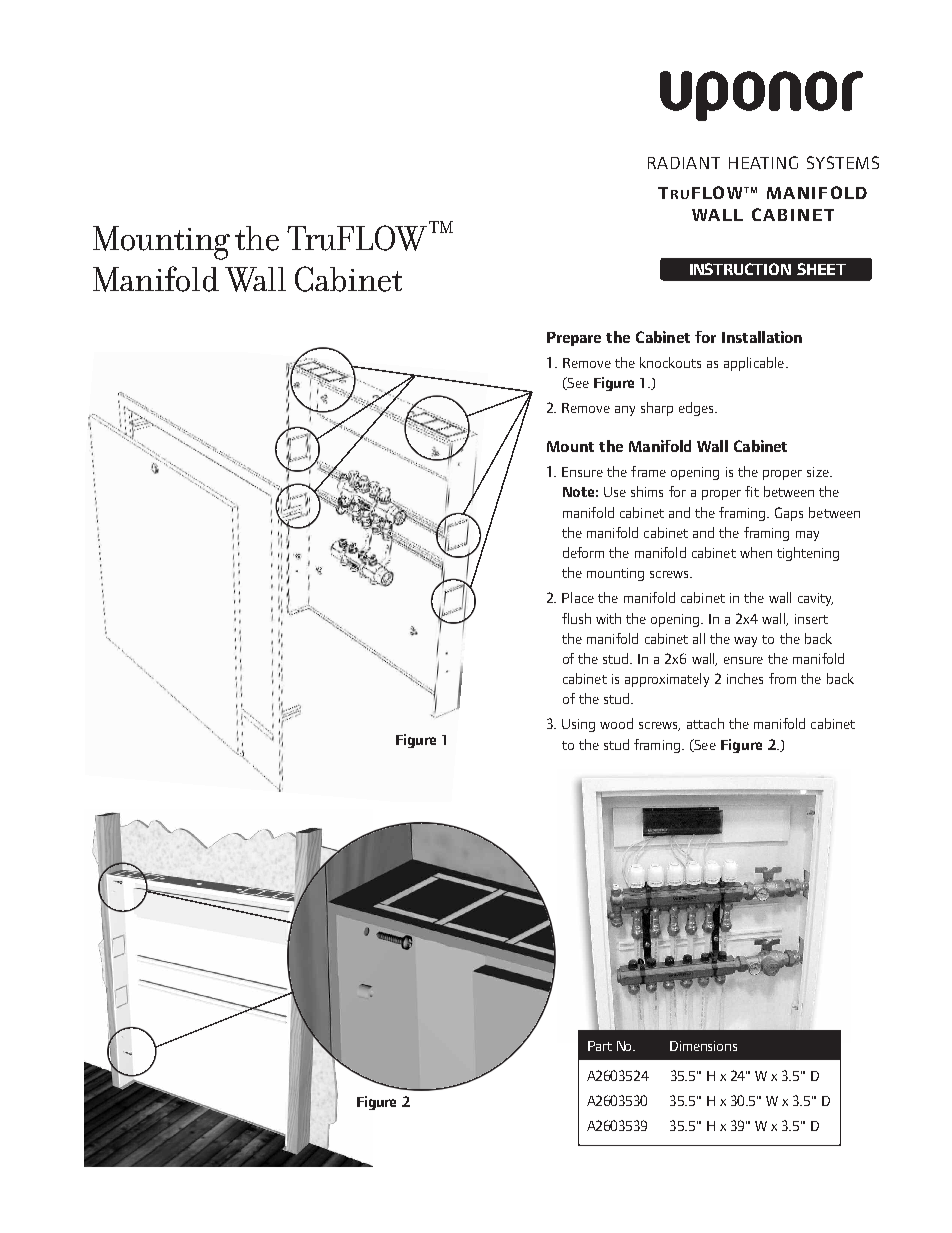 This document has width=952, height=1233. What do you see at coordinates (600, 1046) in the document?
I see `Part` at bounding box center [600, 1046].
